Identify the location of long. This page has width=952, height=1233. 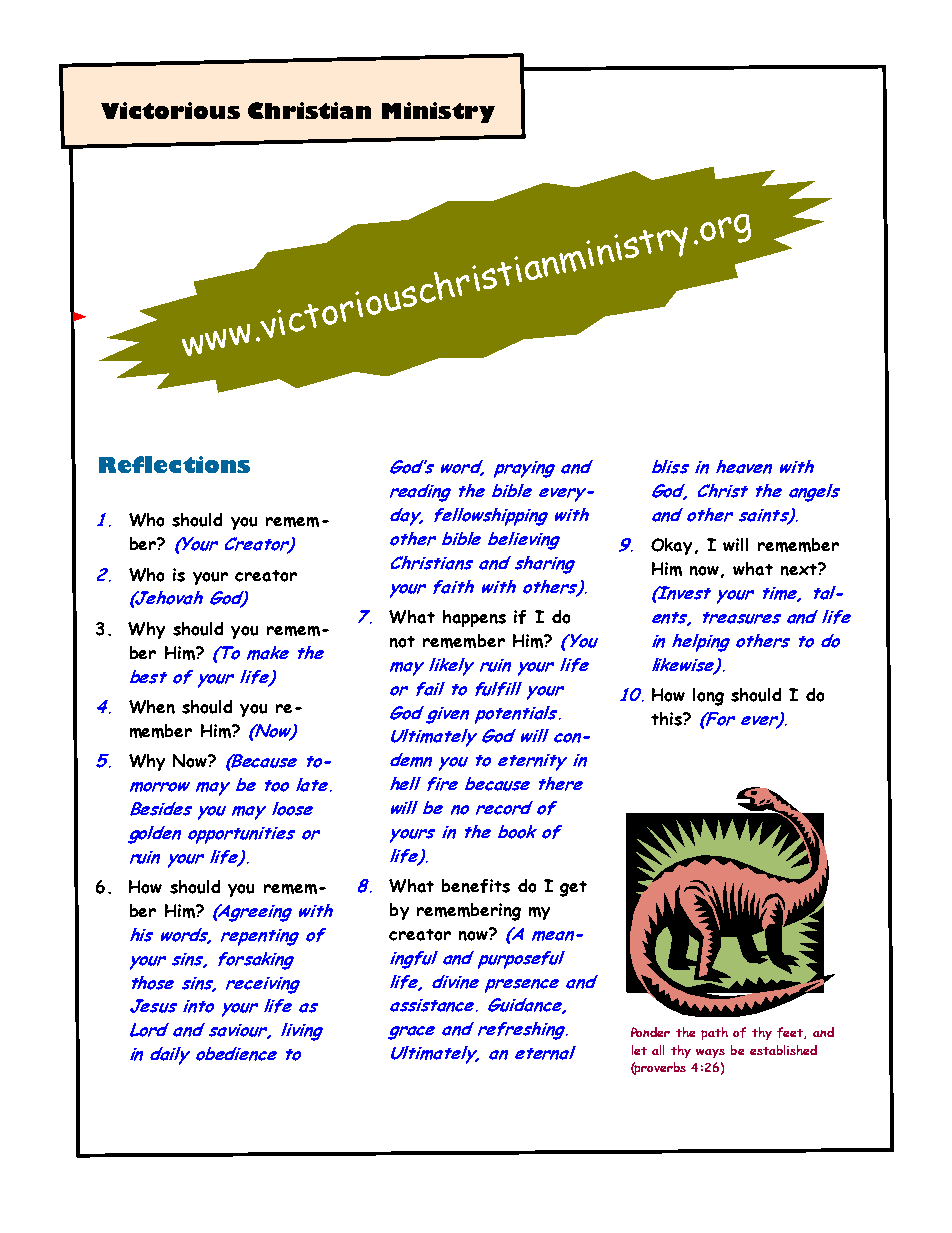
(708, 697).
